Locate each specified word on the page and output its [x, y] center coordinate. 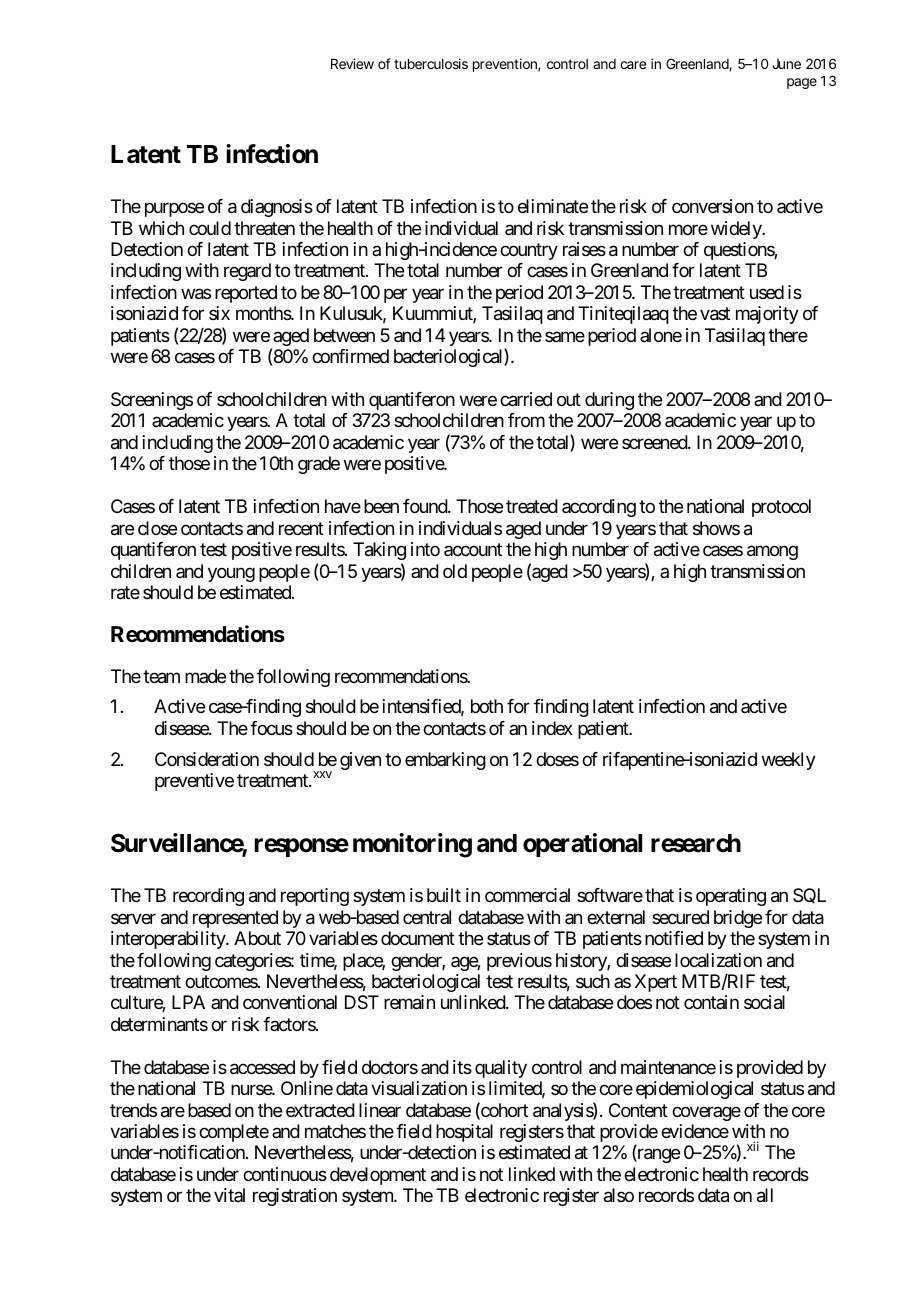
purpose [174, 210]
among [772, 553]
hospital [464, 1133]
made [205, 676]
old [455, 571]
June [786, 64]
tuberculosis [431, 63]
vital [229, 1195]
